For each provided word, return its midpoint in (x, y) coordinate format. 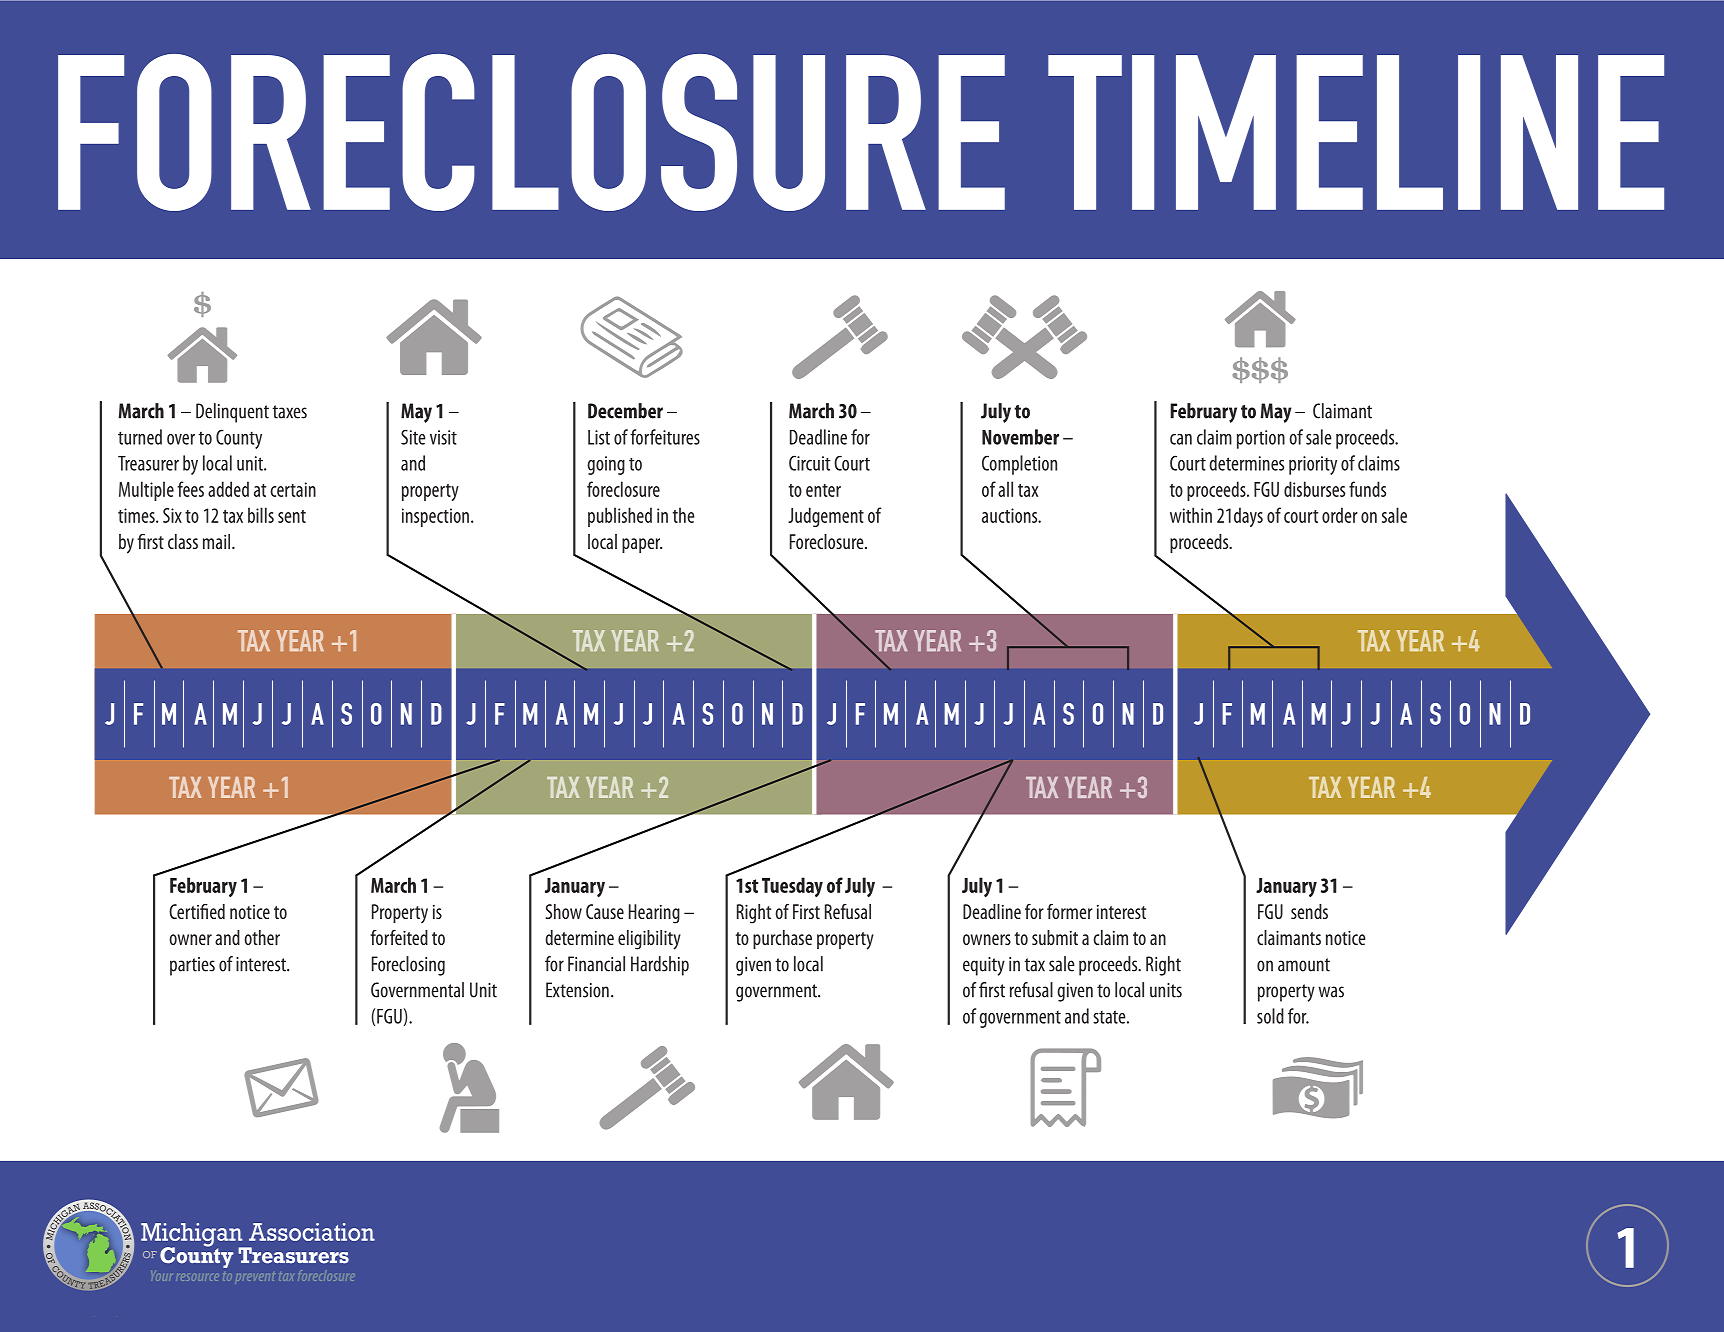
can (1181, 439)
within (1191, 515)
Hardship (660, 966)
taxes (289, 412)
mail (218, 541)
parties (192, 966)
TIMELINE (1356, 132)
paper (642, 545)
